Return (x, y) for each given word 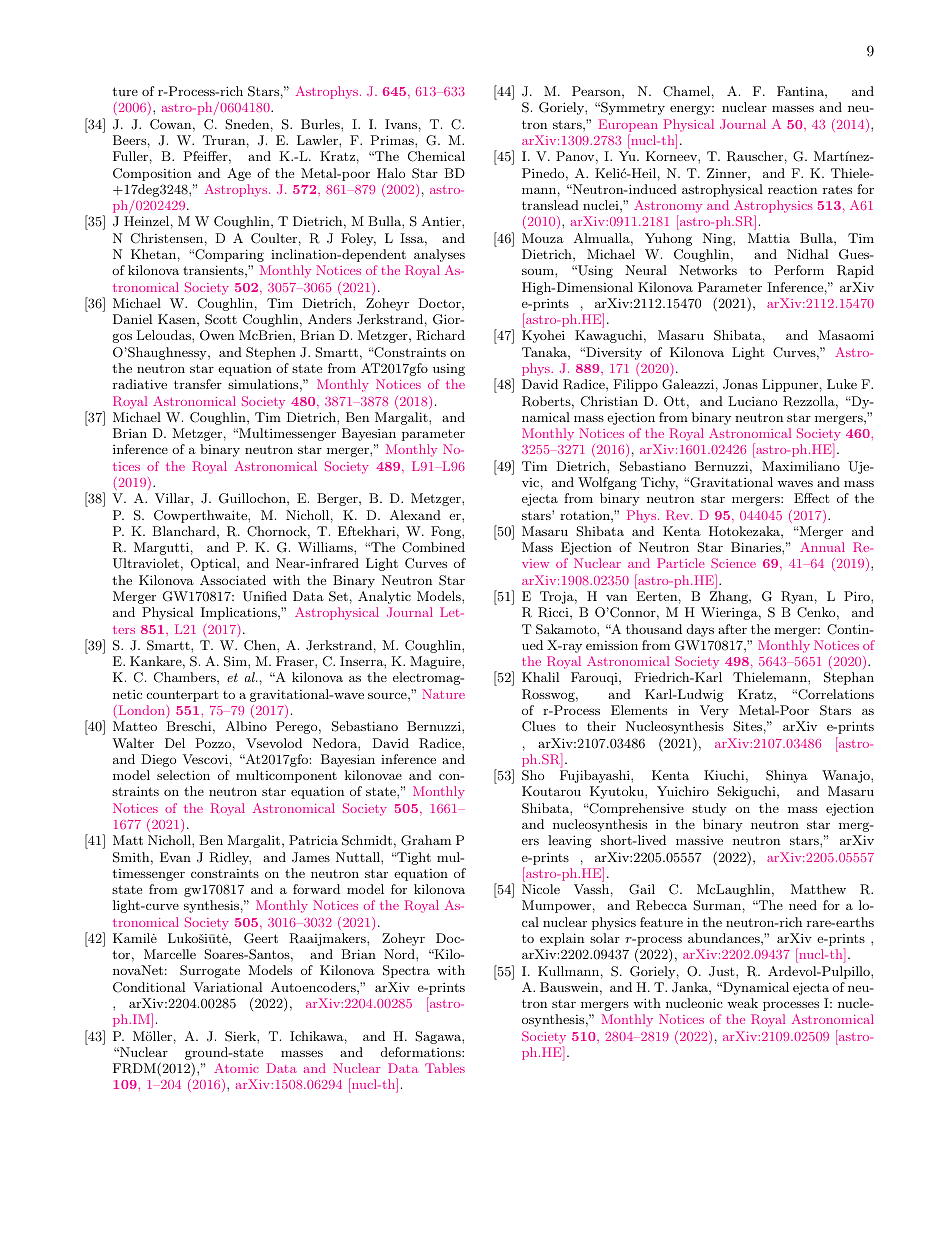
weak (742, 1003)
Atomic (236, 1068)
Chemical (436, 156)
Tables (445, 1068)
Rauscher (755, 156)
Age (239, 174)
